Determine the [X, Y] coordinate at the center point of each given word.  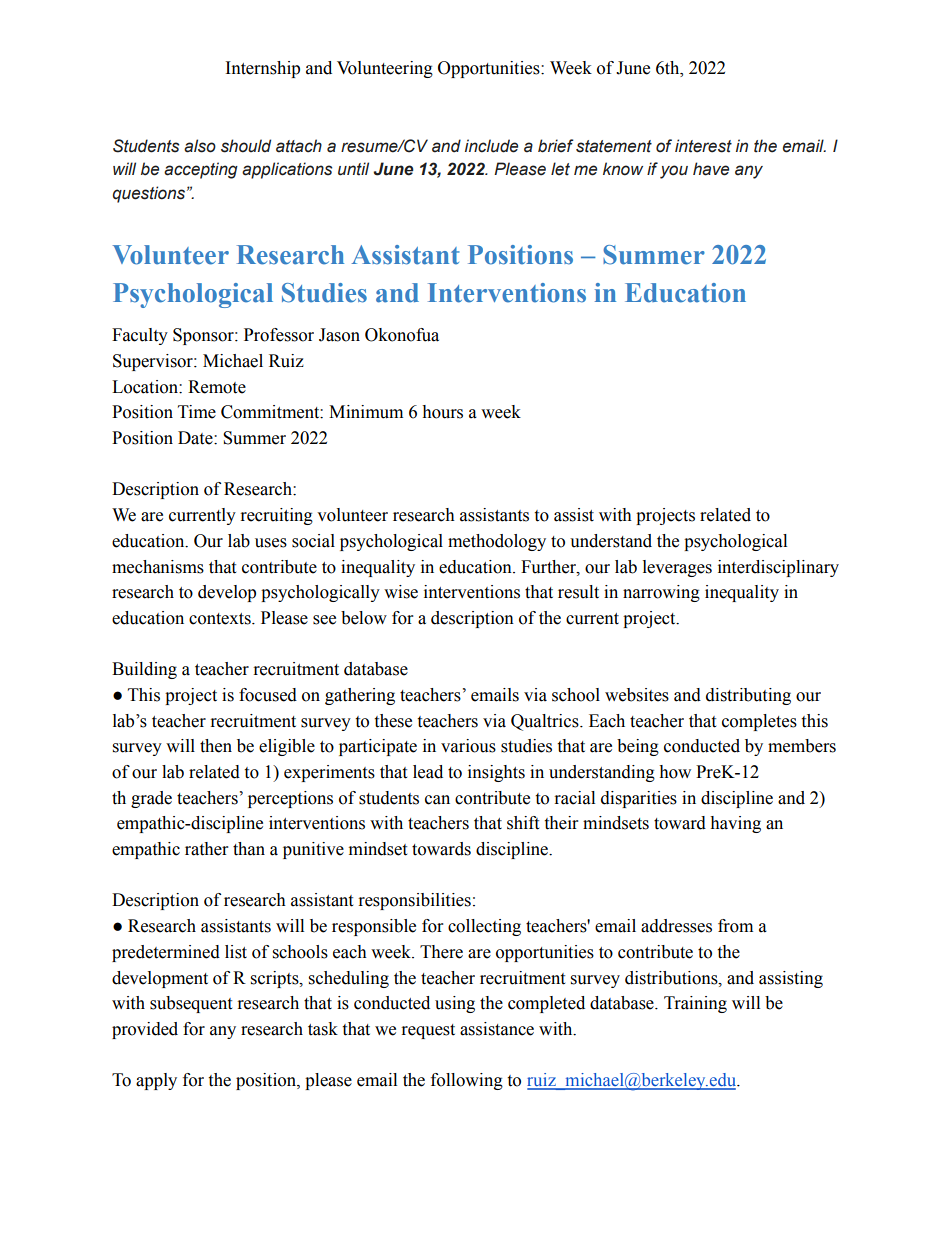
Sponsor [204, 336]
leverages [677, 568]
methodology [497, 542]
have [711, 169]
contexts [221, 619]
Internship [263, 69]
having [735, 824]
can [437, 800]
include [491, 146]
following [467, 1081]
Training [695, 1004]
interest [703, 146]
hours [442, 412]
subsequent [191, 1004]
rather [206, 849]
